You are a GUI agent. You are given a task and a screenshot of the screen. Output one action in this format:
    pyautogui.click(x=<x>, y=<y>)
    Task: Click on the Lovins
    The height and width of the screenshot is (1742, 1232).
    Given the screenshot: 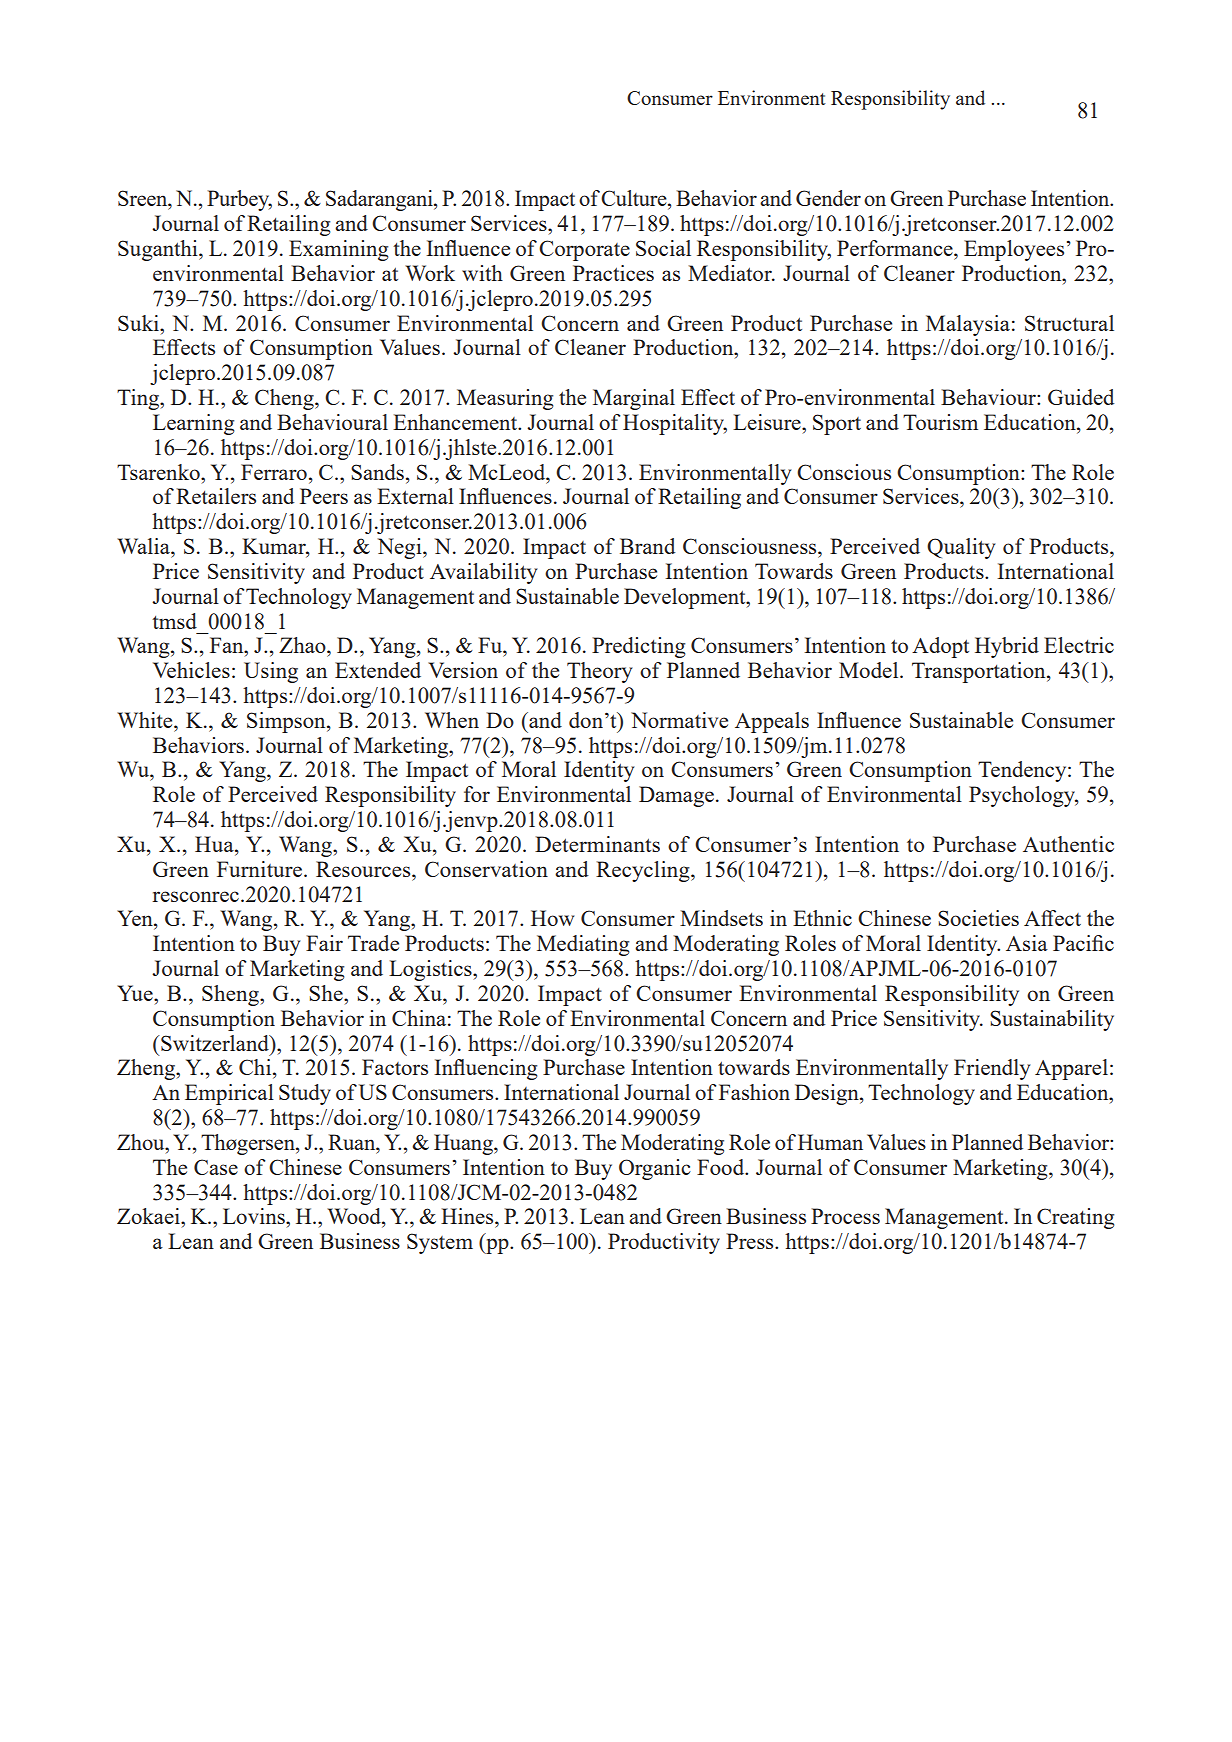 What is the action you would take?
    pyautogui.click(x=255, y=1216)
